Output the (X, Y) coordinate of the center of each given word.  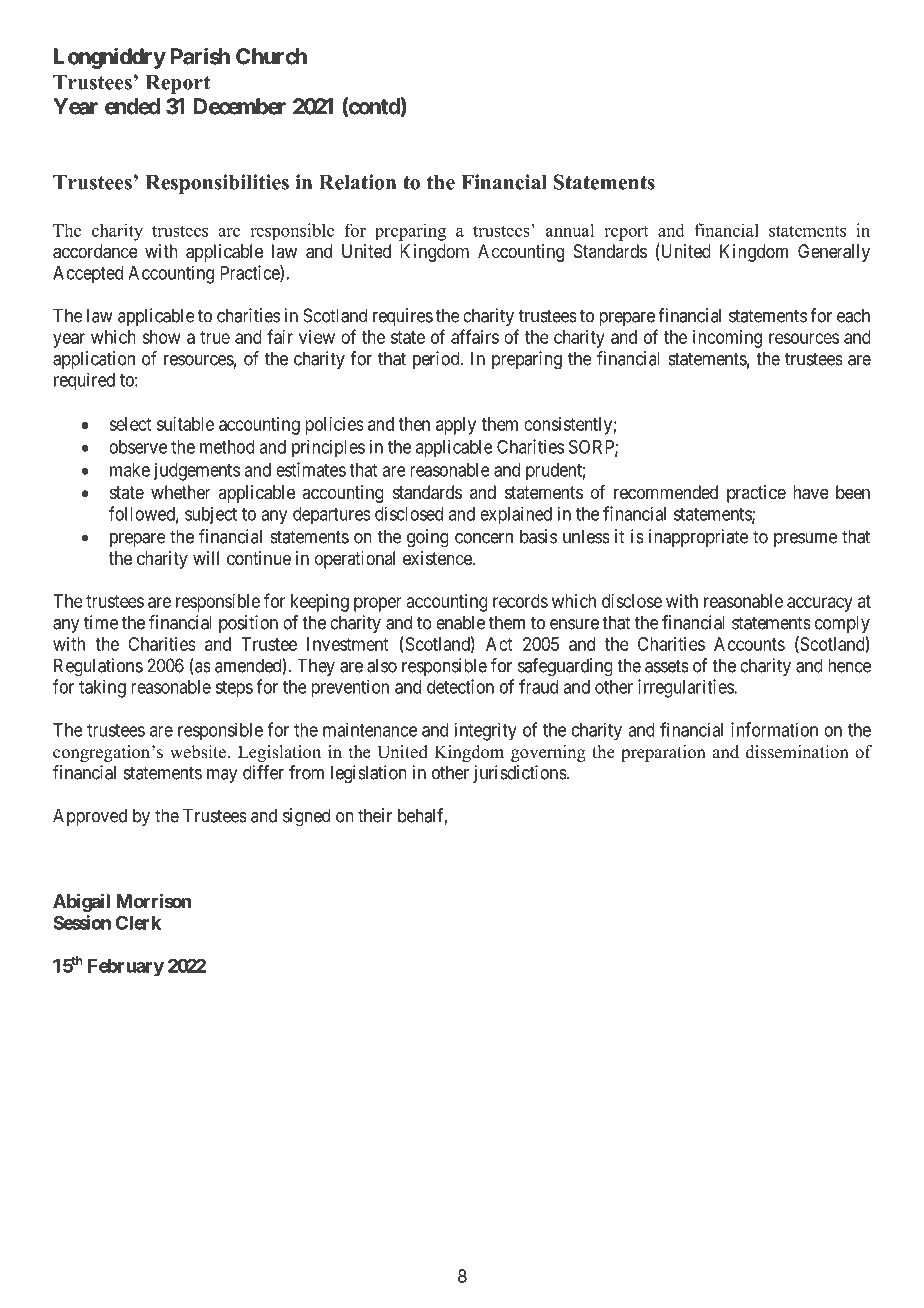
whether (181, 492)
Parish (200, 56)
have (811, 492)
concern (484, 538)
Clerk (138, 923)
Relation (357, 182)
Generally (834, 253)
